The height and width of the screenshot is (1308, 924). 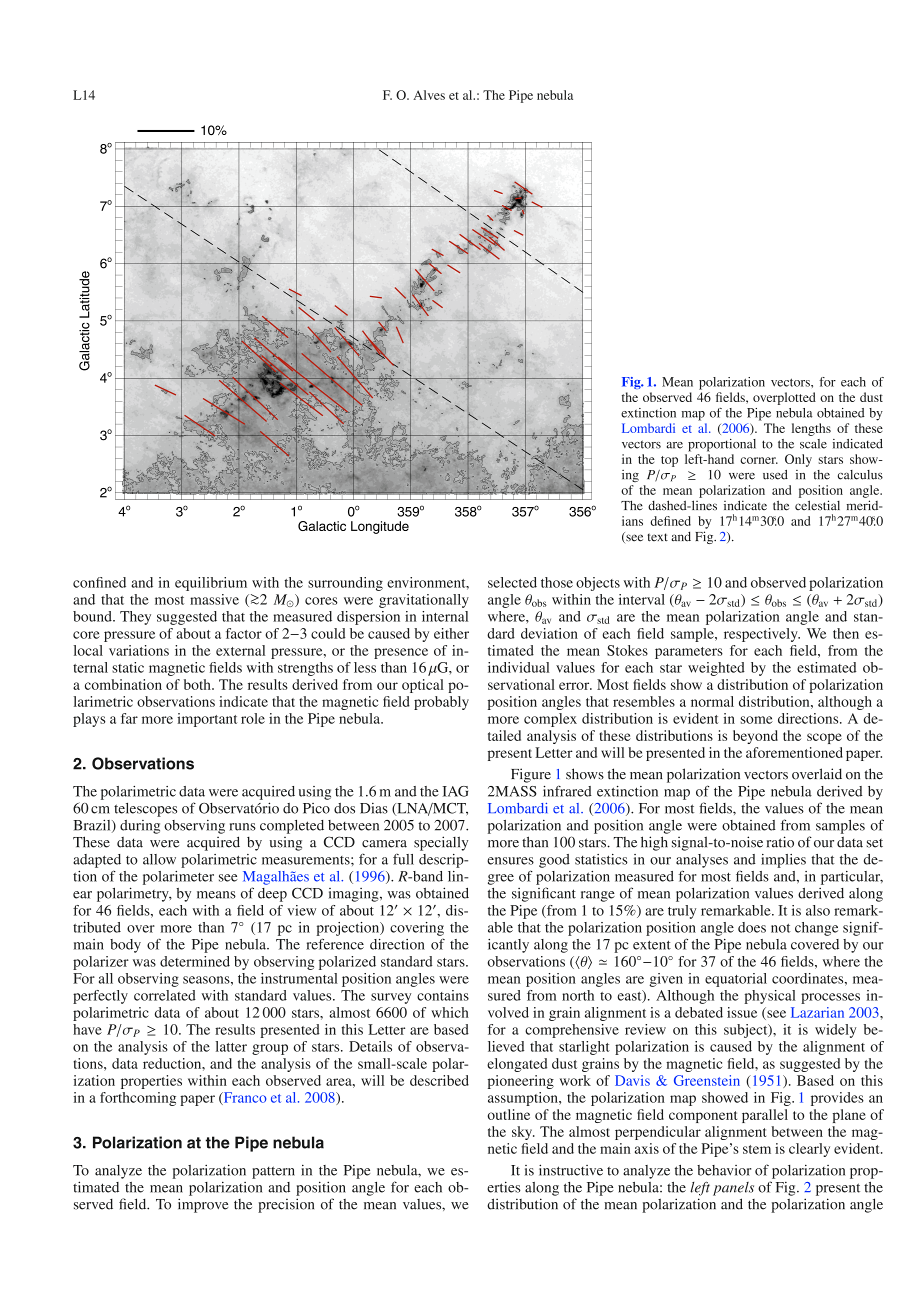 I want to click on not, so click(x=781, y=928).
